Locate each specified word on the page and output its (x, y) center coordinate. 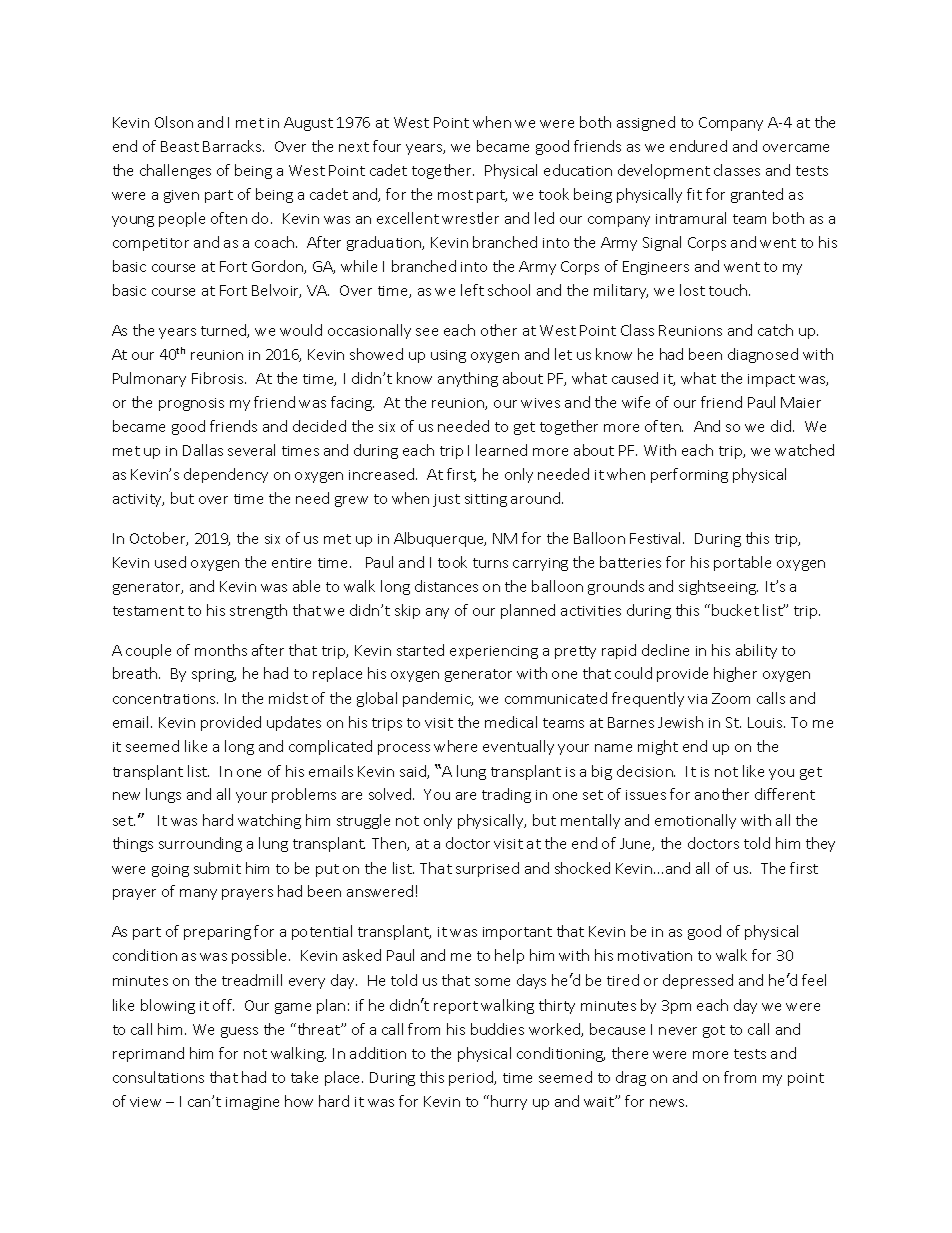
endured (698, 146)
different (785, 794)
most (455, 195)
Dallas (203, 450)
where (455, 746)
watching (269, 821)
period (472, 1078)
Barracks (233, 146)
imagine (252, 1103)
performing (689, 475)
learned (501, 450)
